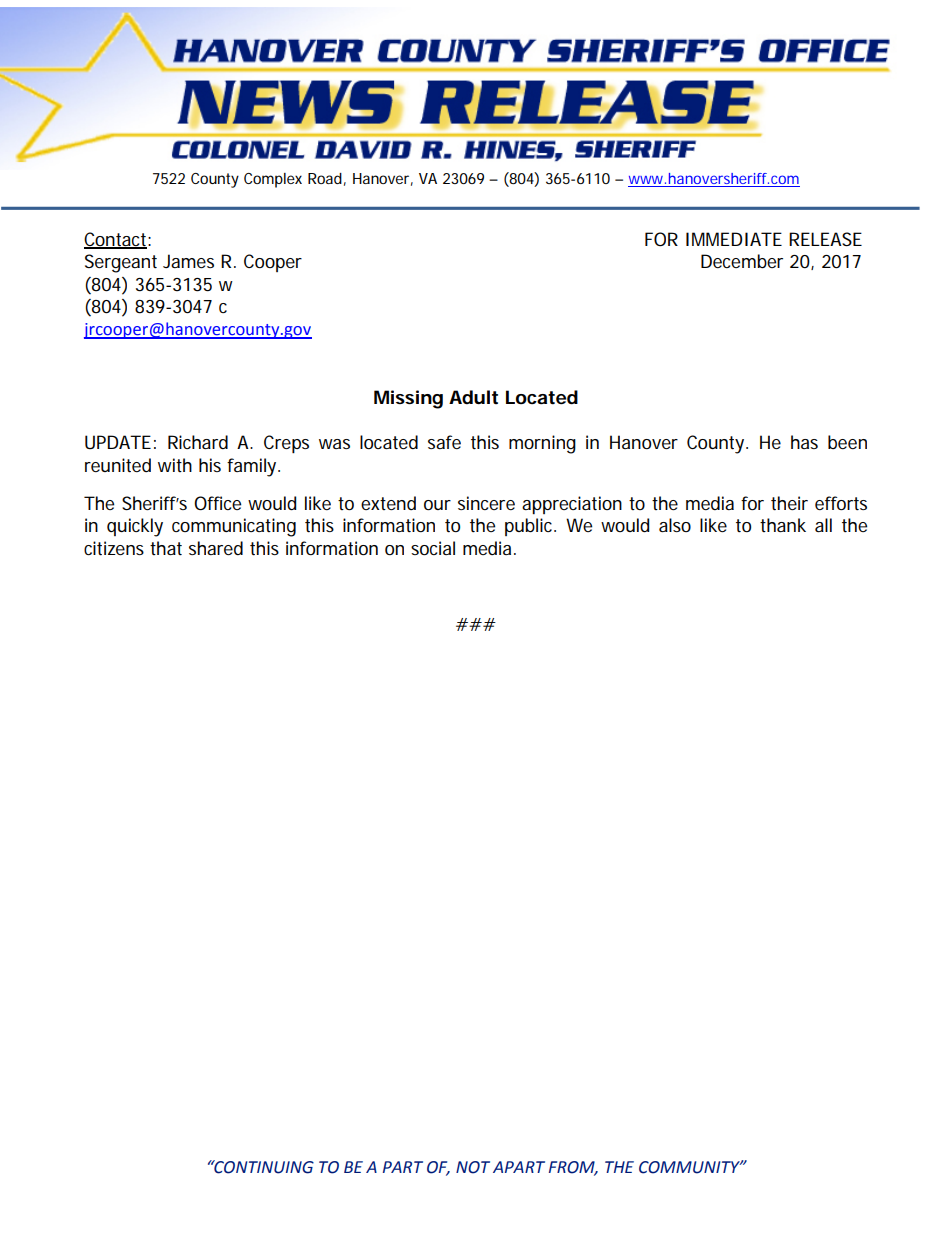  Describe the element at coordinates (530, 527) in the screenshot. I see `public` at that location.
